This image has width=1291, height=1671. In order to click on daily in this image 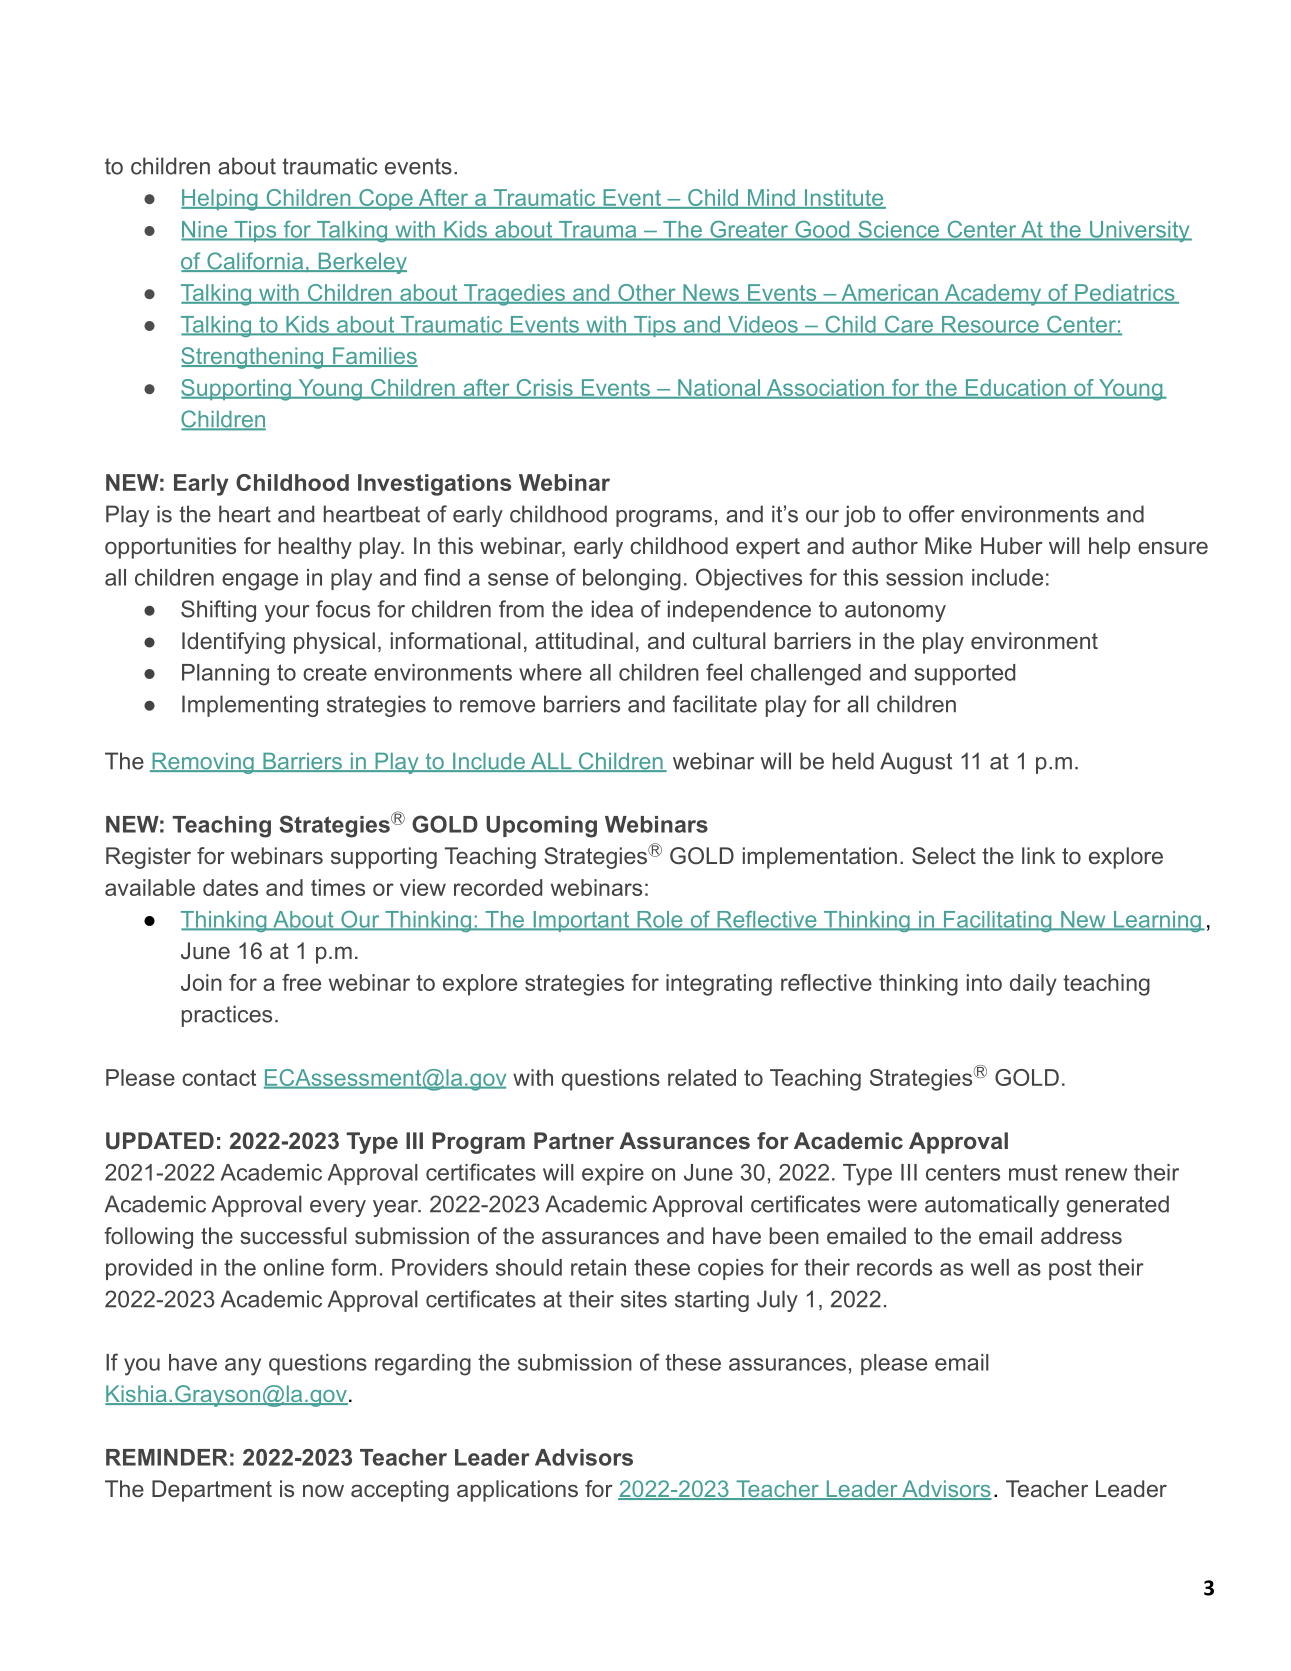, I will do `click(1033, 985)`.
